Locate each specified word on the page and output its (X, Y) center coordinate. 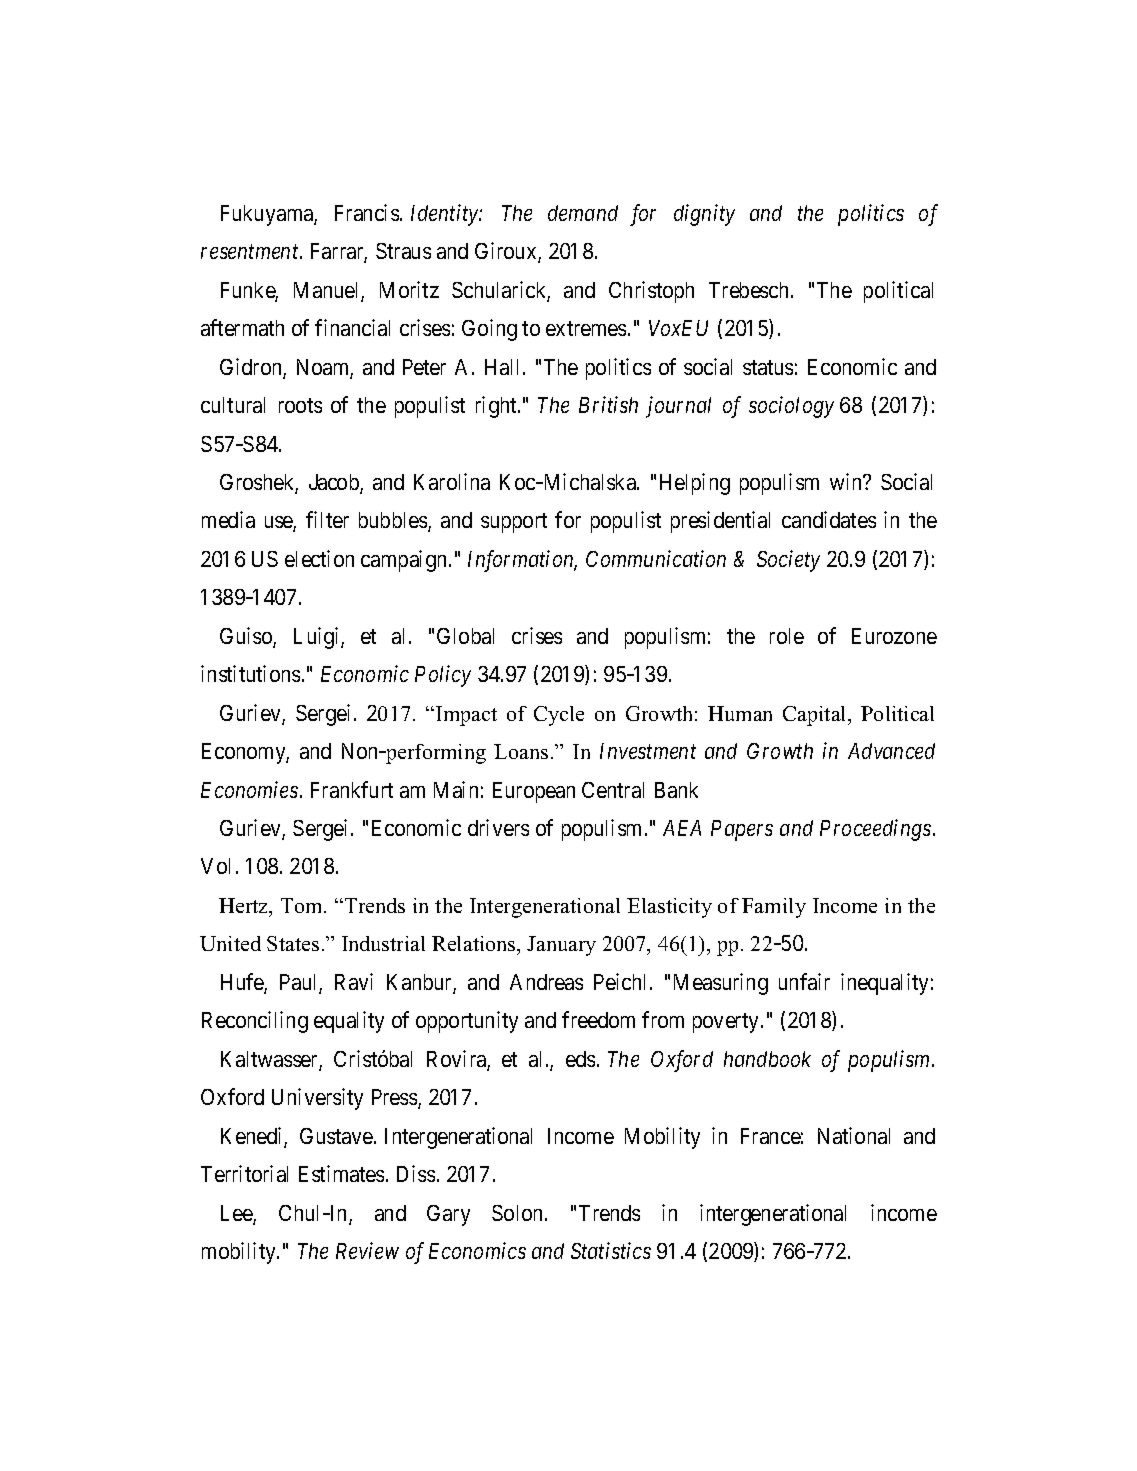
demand (583, 213)
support (514, 523)
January (561, 946)
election (319, 558)
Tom (303, 905)
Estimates (341, 1173)
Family (774, 908)
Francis (367, 212)
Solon (519, 1213)
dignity (704, 215)
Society (788, 561)
